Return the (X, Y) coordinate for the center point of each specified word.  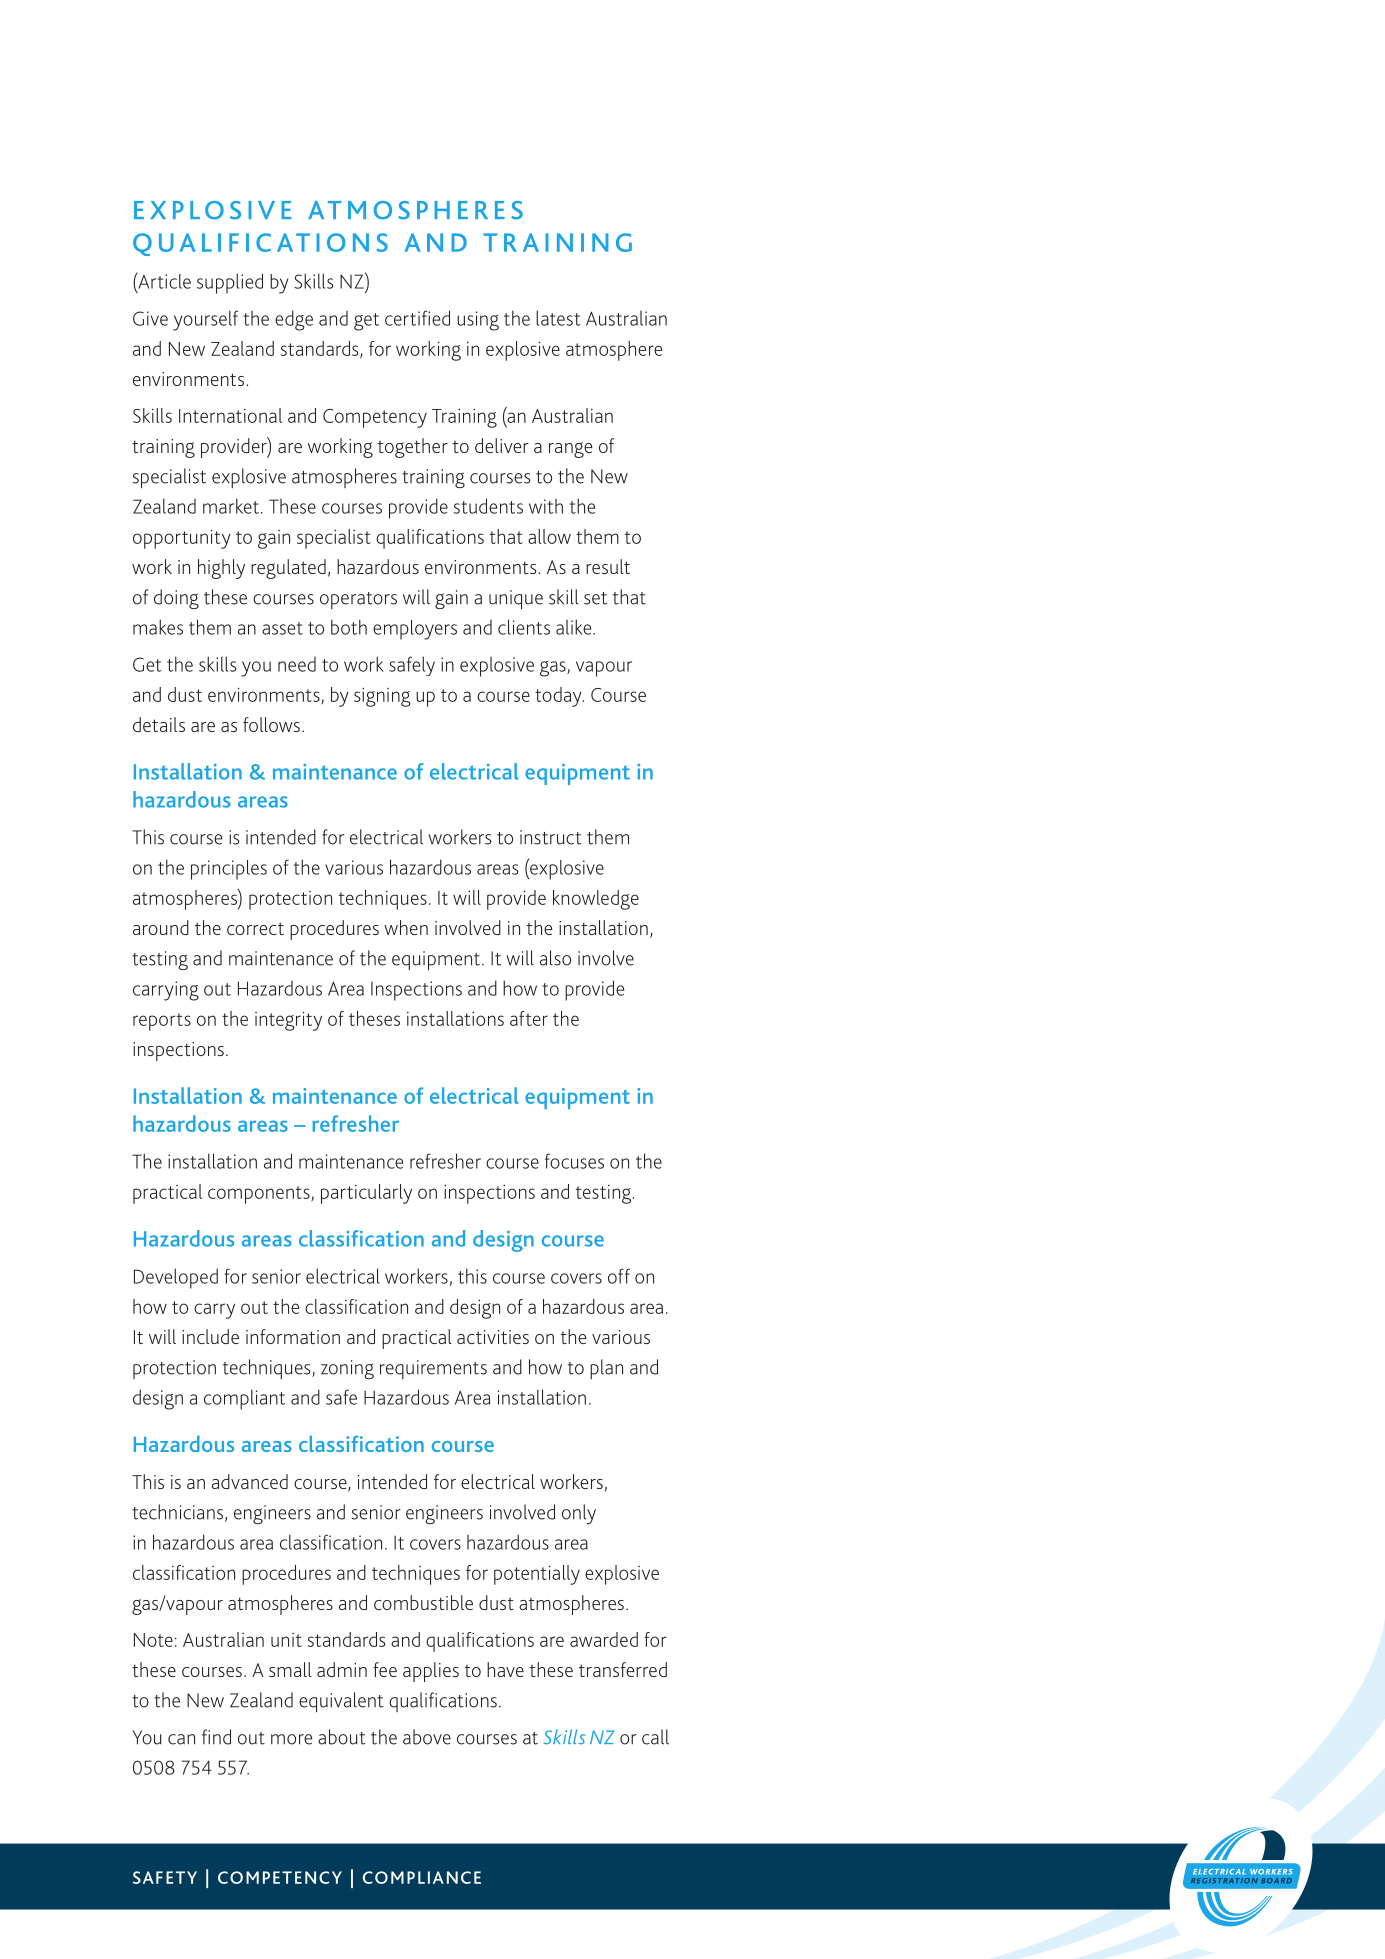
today (559, 697)
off (619, 1276)
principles (229, 870)
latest (558, 318)
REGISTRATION (1224, 1881)
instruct (550, 837)
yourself (205, 320)
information (293, 1336)
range (571, 450)
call (655, 1737)
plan (606, 1369)
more (291, 1739)
